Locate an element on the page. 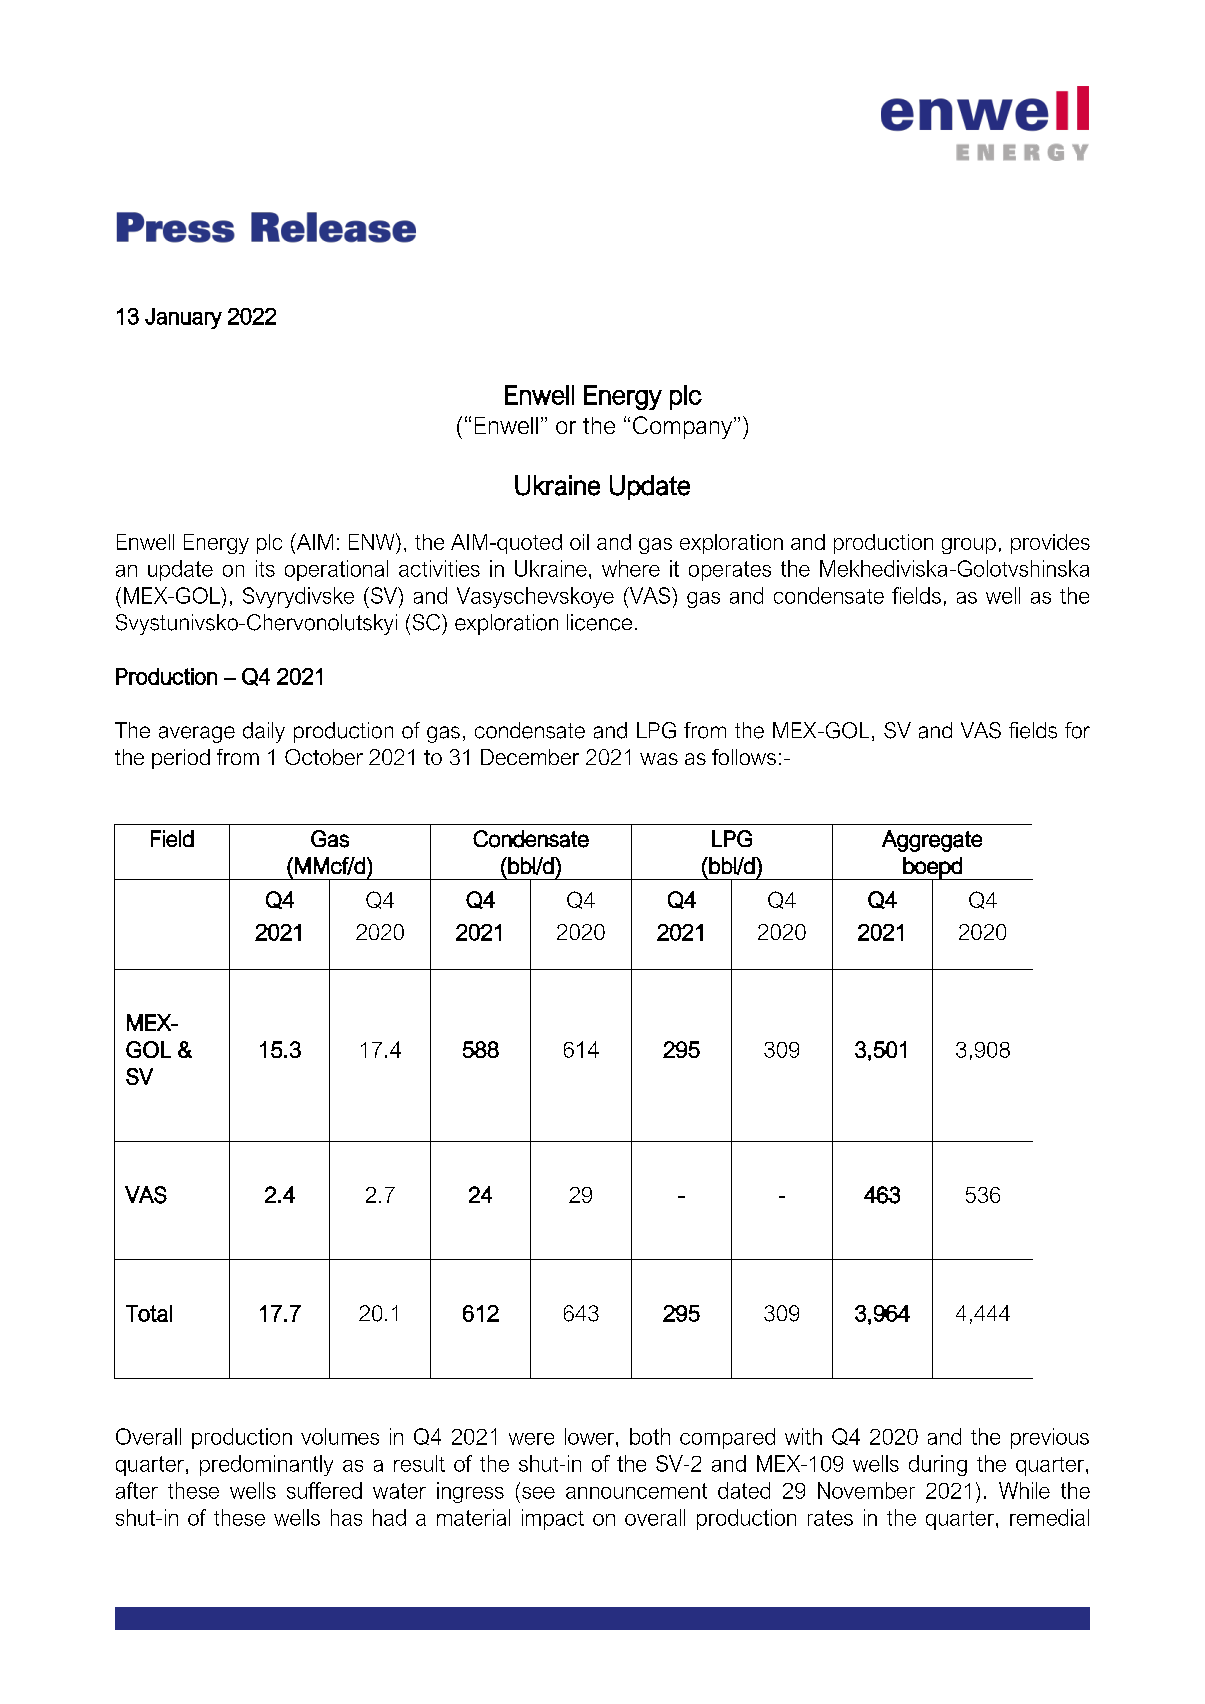 This page has height=1704, width=1205. group is located at coordinates (969, 546).
